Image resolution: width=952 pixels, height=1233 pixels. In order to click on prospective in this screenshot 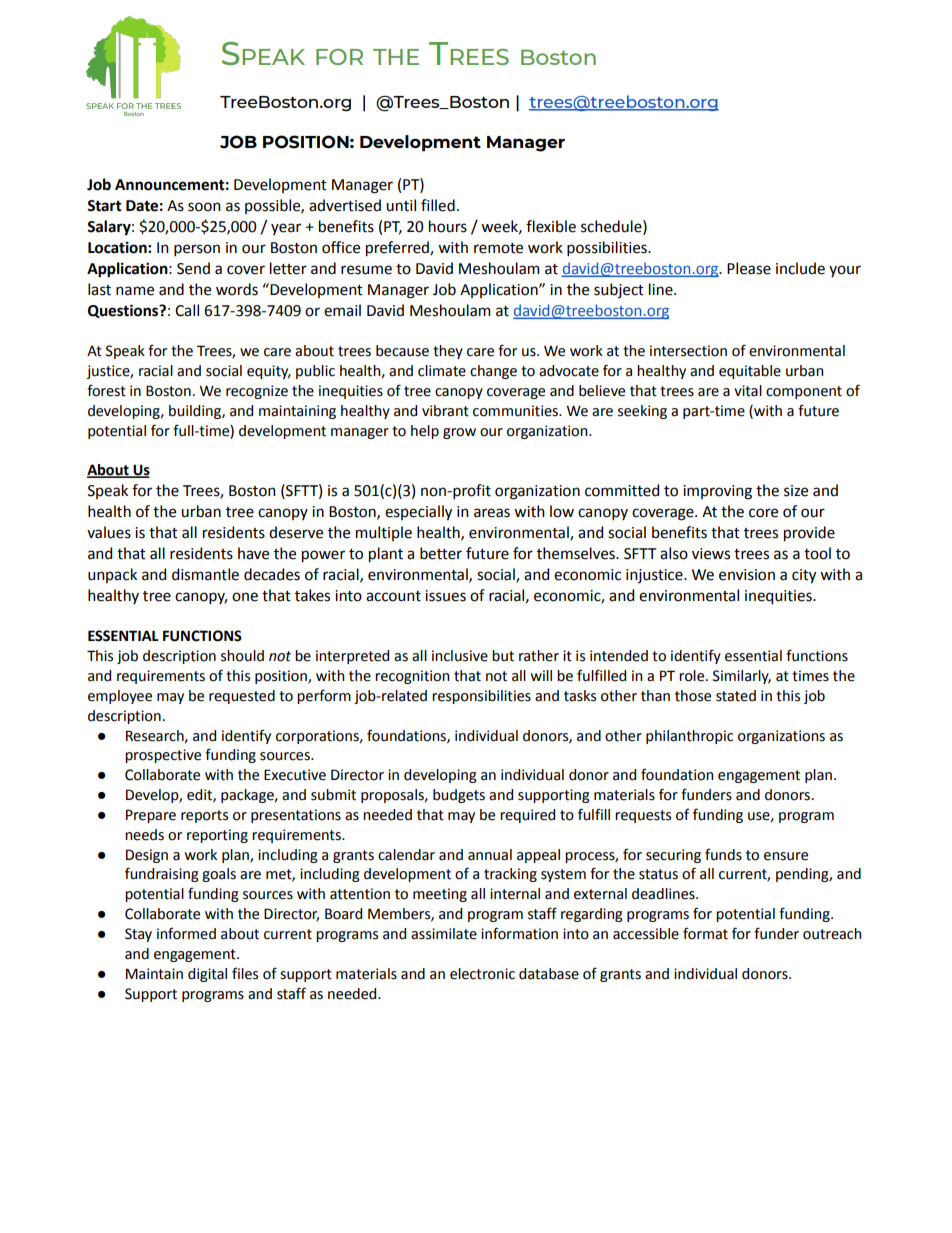, I will do `click(163, 756)`.
